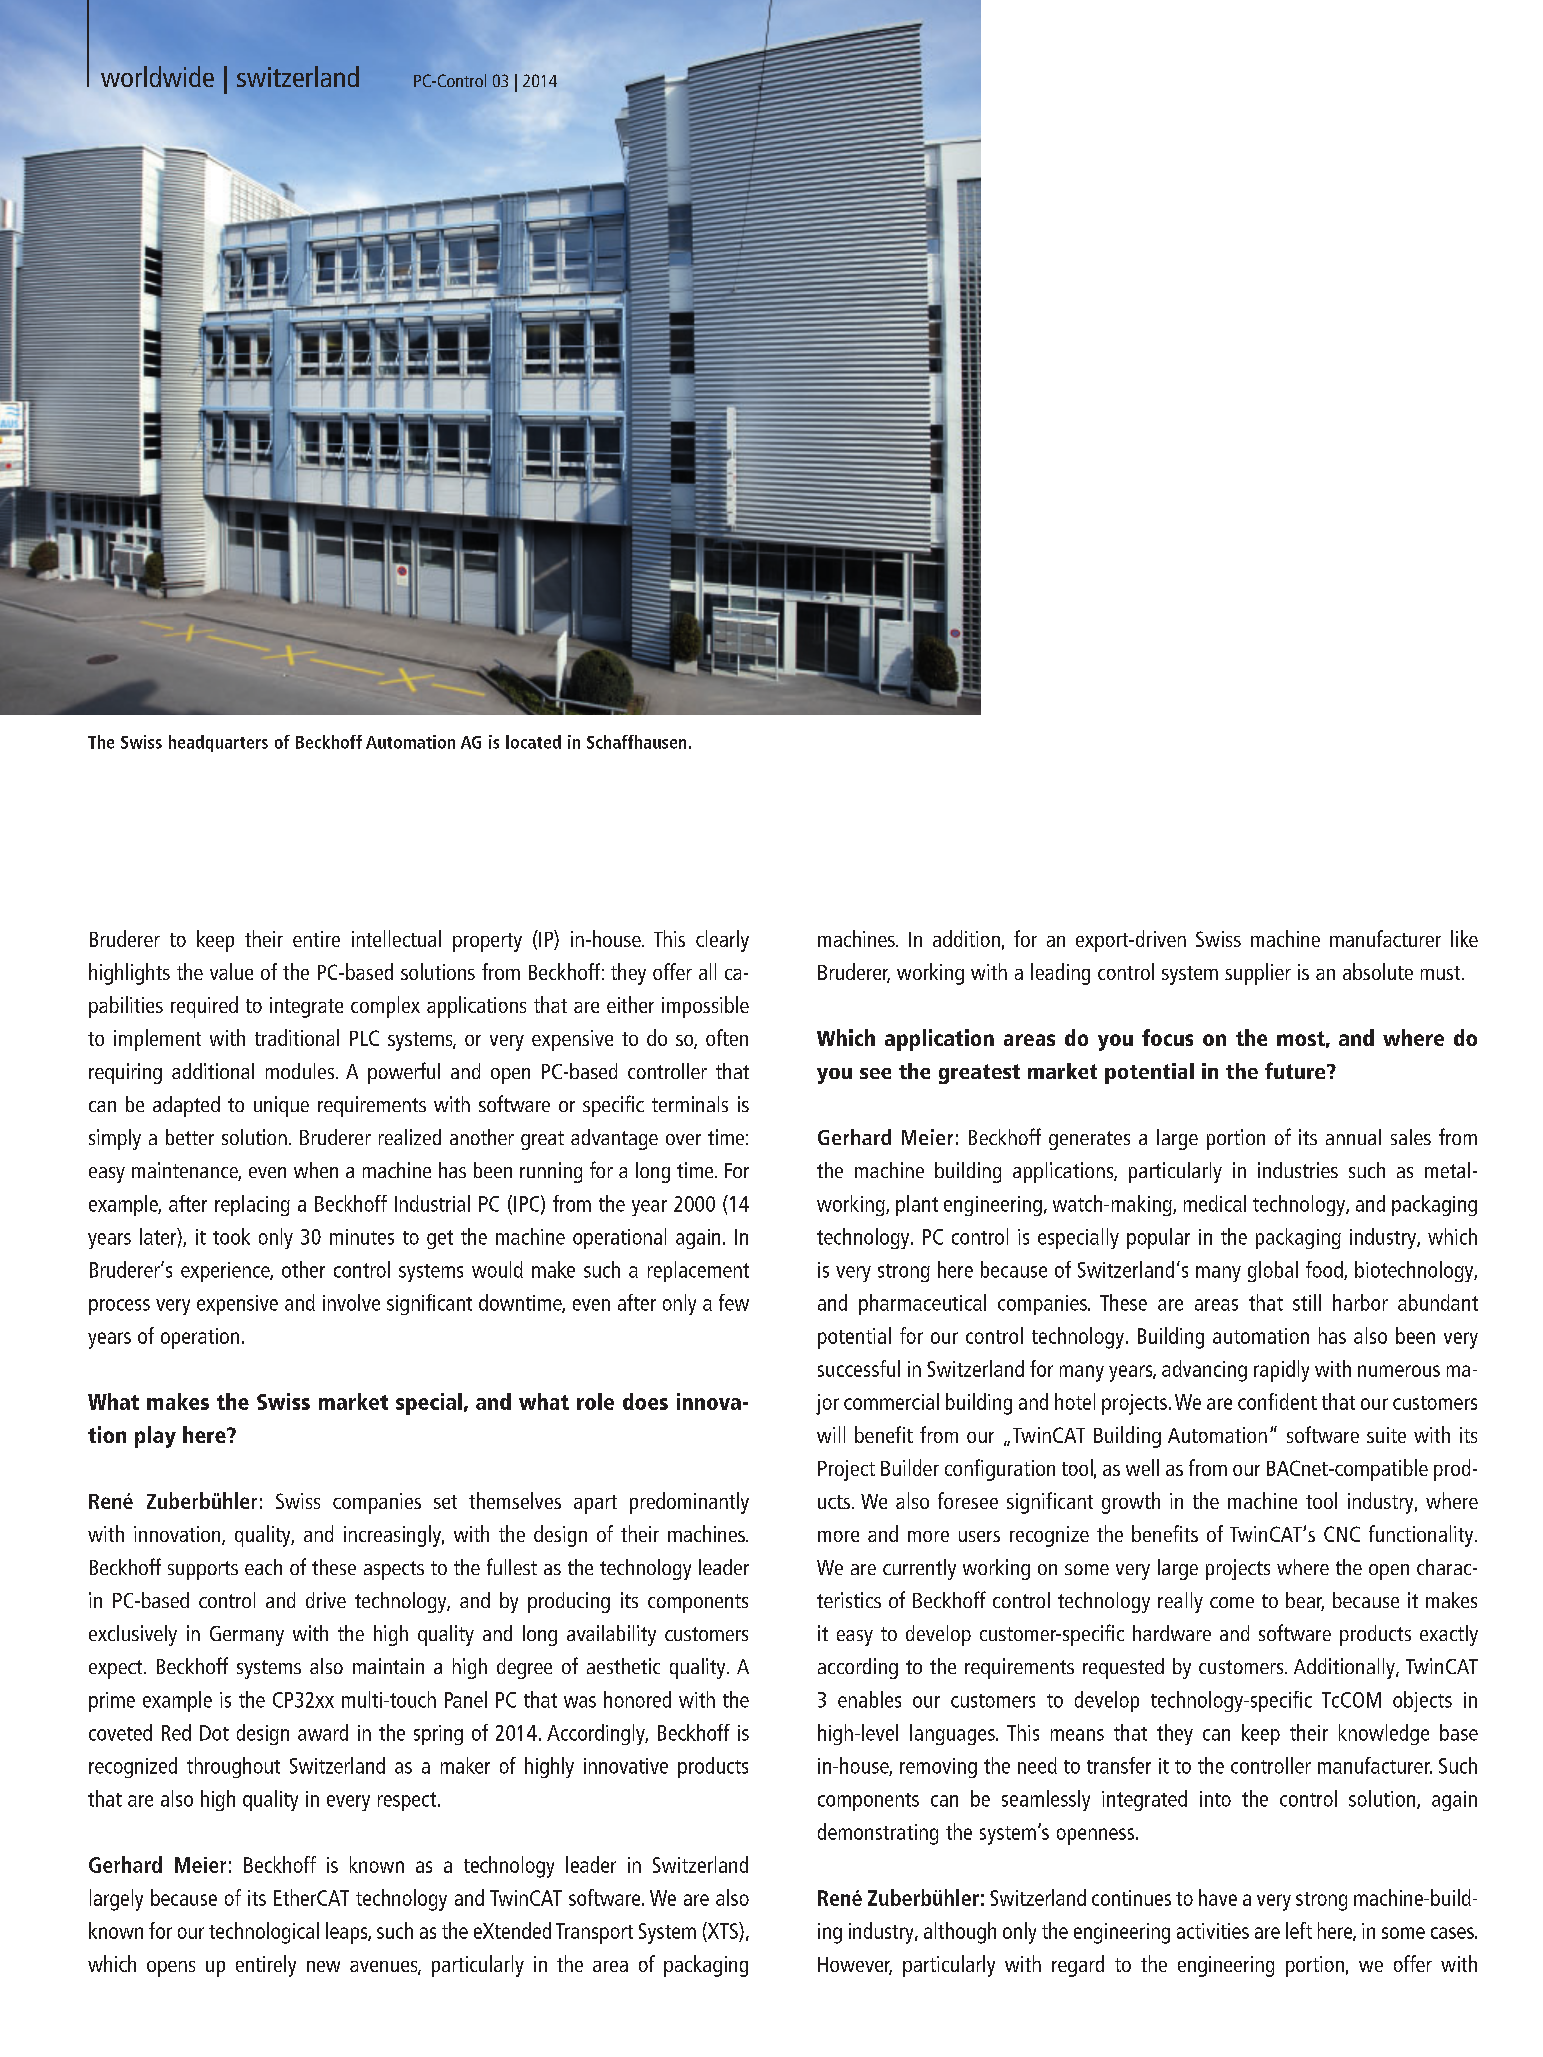 The height and width of the image is (2057, 1543). I want to click on However, so click(855, 1966).
